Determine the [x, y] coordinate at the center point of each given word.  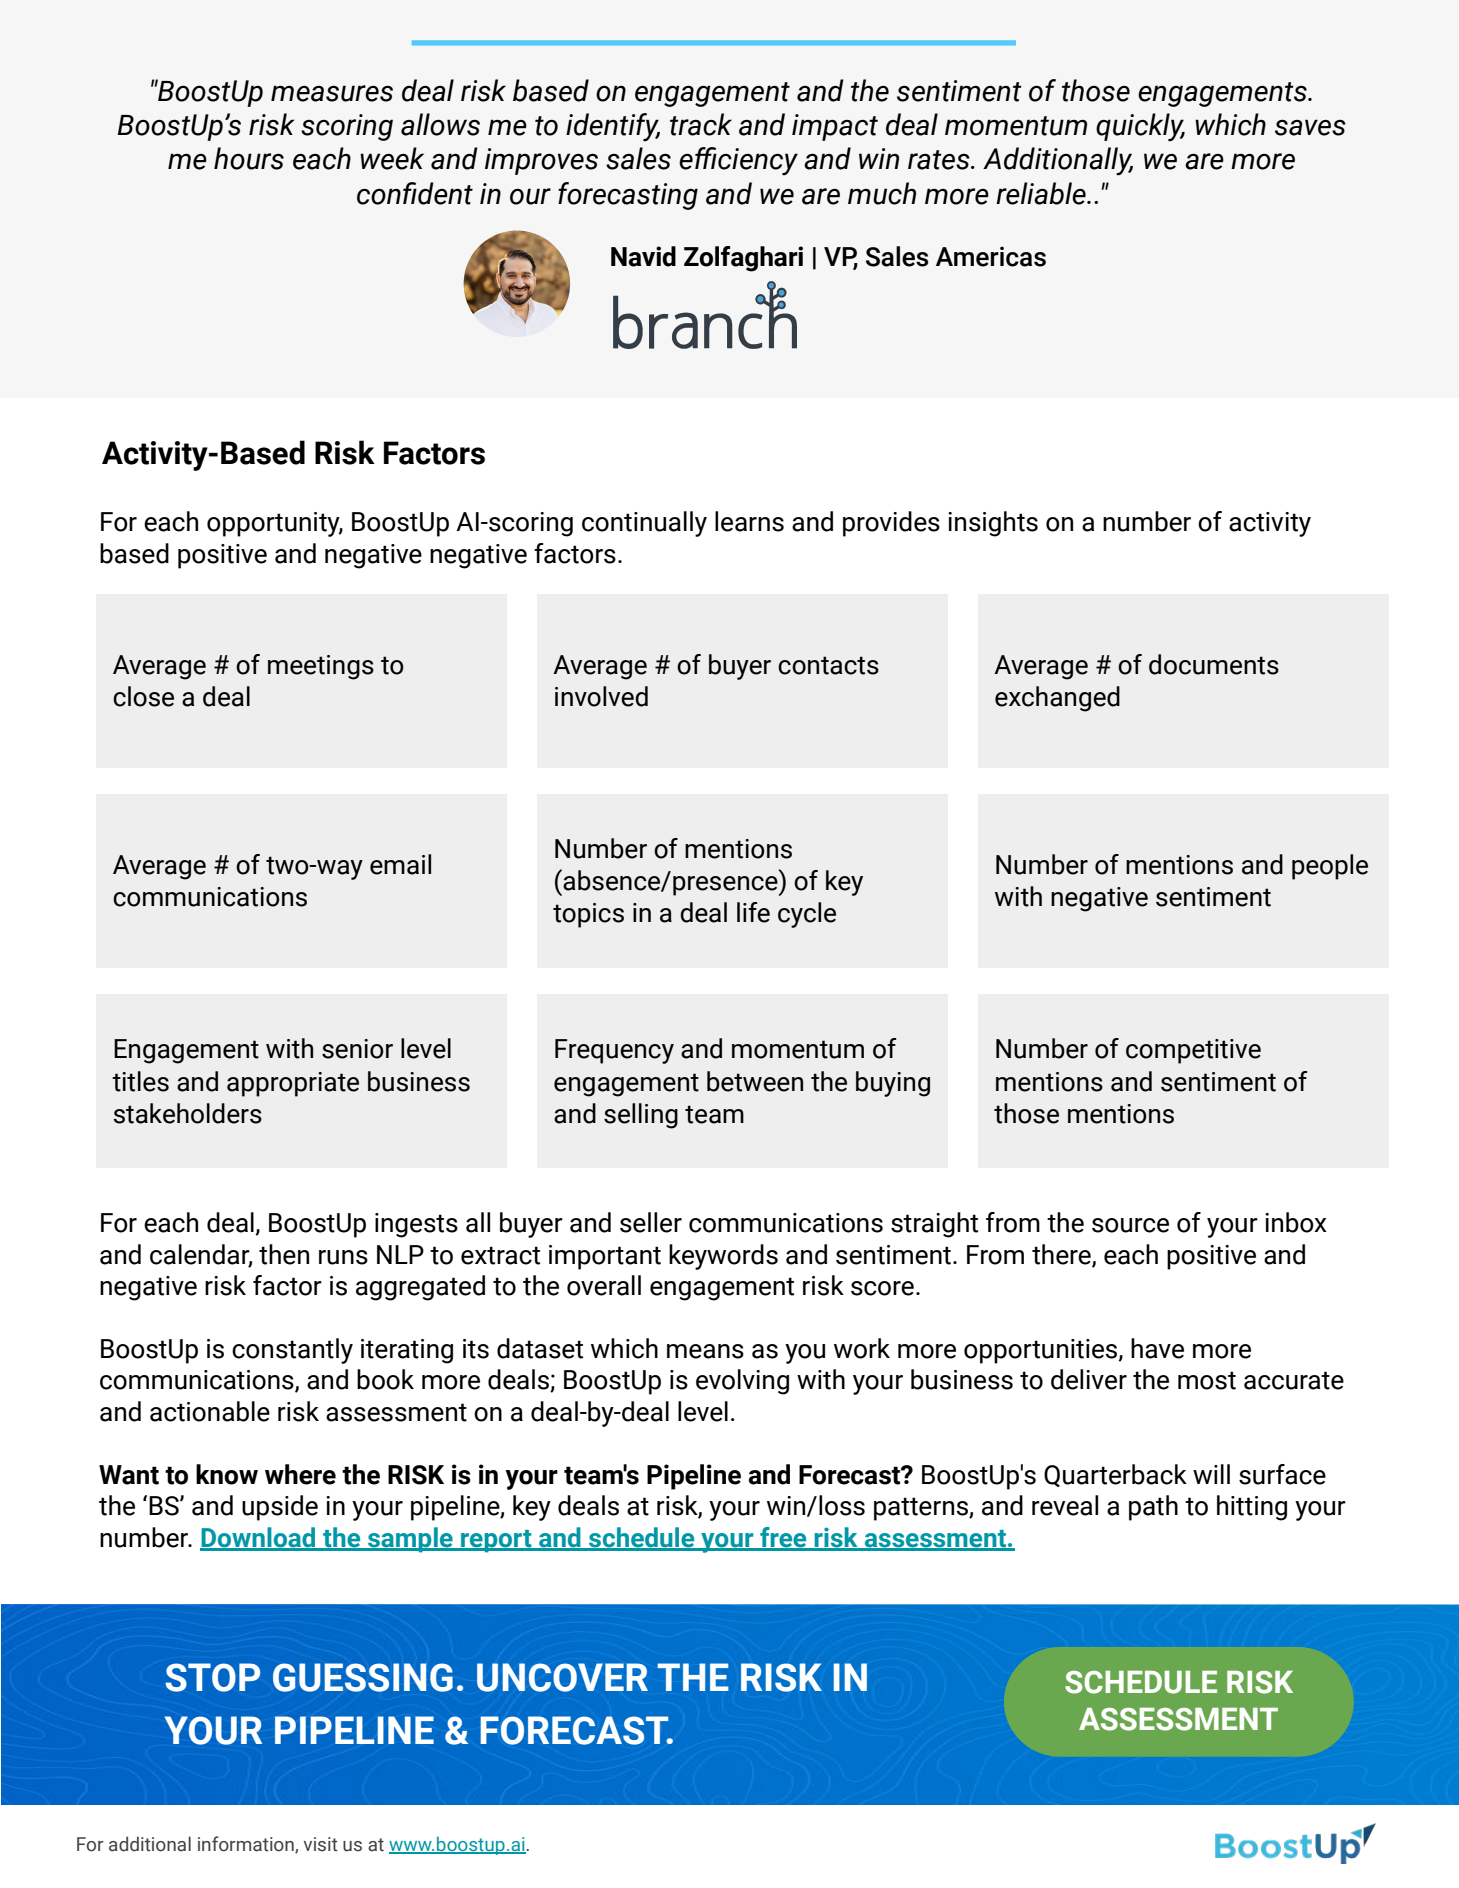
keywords [723, 1257]
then [284, 1254]
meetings [321, 667]
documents [1214, 664]
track [701, 124]
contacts [828, 665]
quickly [1140, 127]
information [247, 1844]
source [1130, 1225]
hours [249, 158]
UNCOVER [562, 1677]
